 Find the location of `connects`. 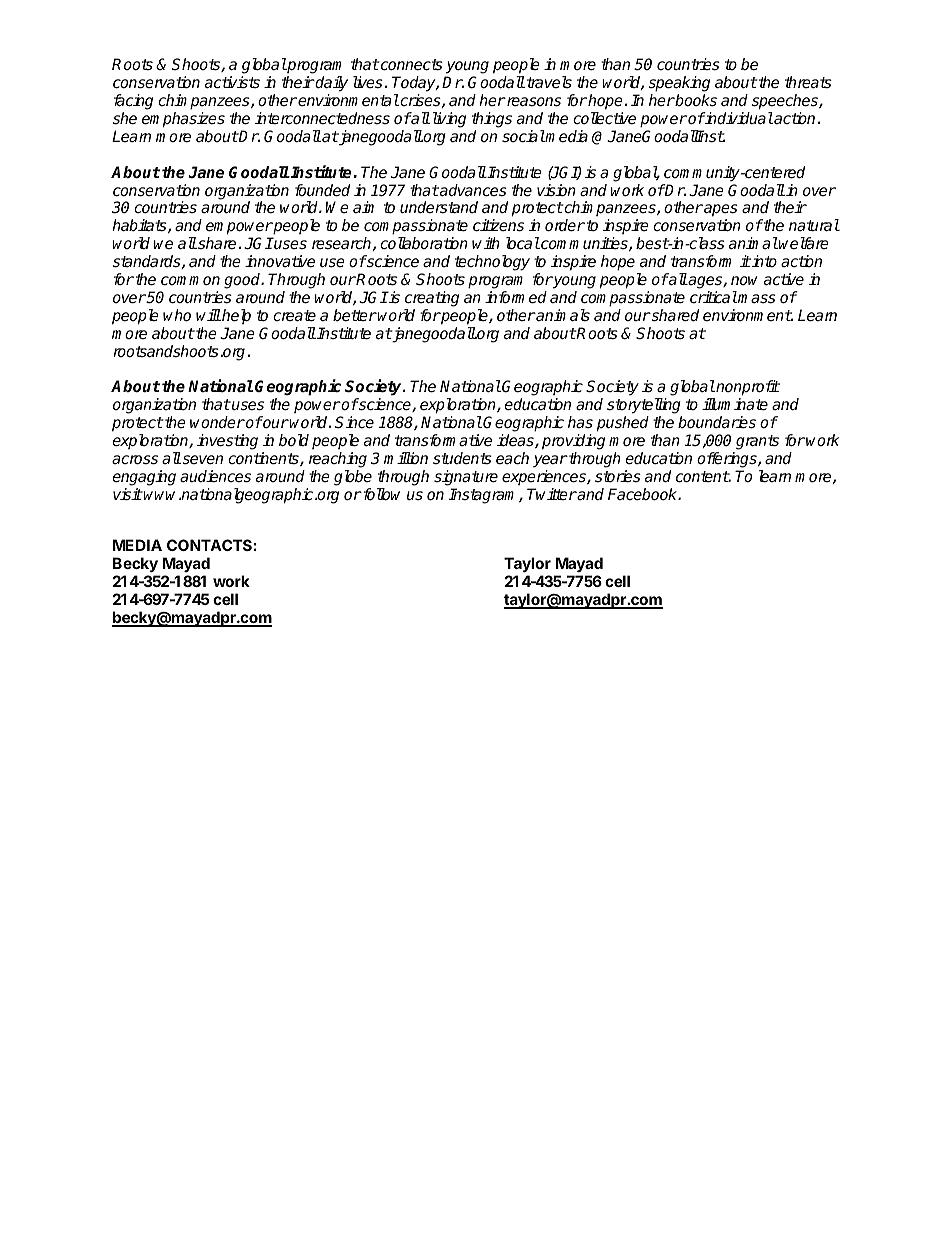

connects is located at coordinates (411, 65).
